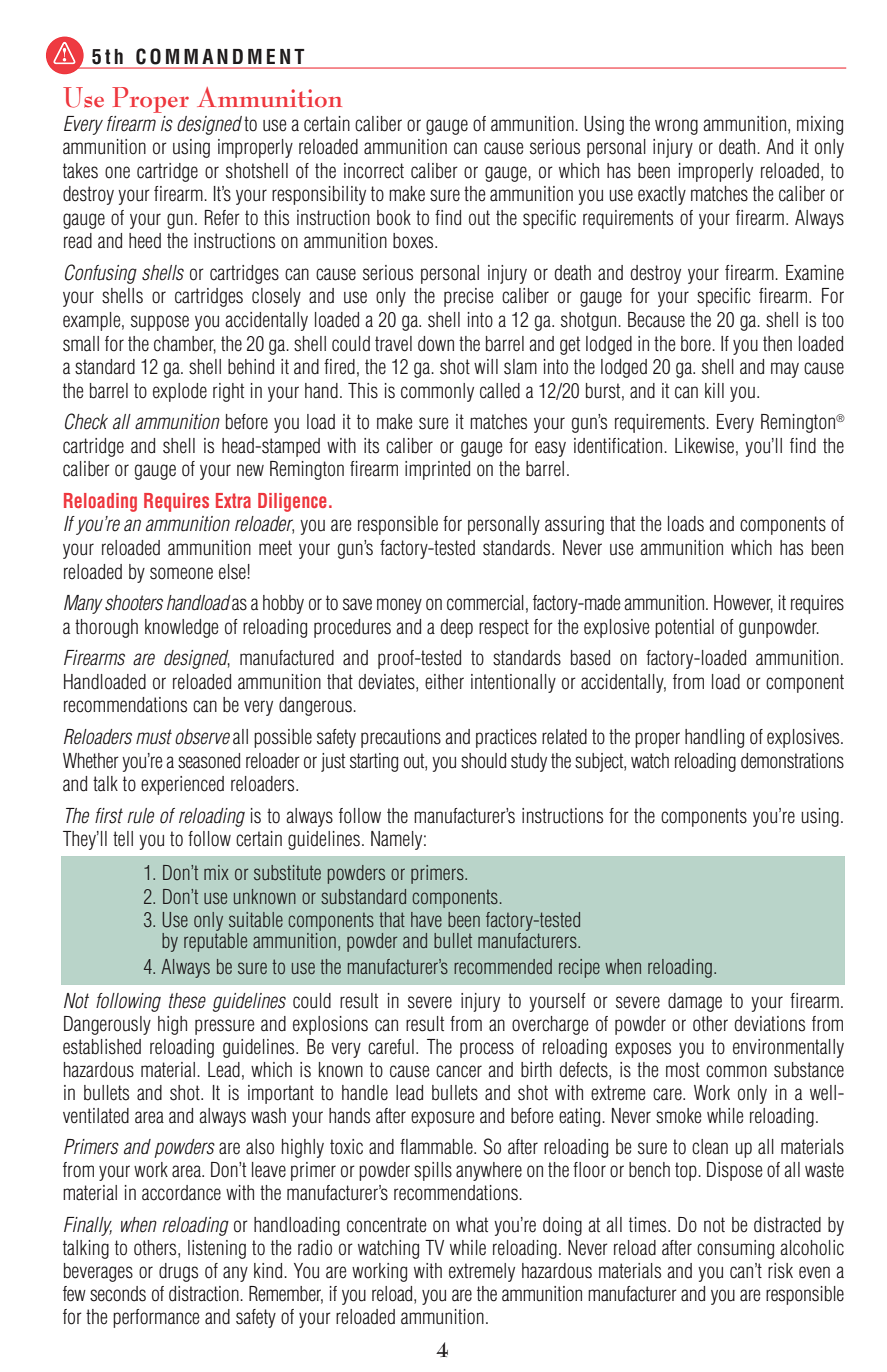 This document has width=887, height=1372. I want to click on drugs, so click(178, 1272).
